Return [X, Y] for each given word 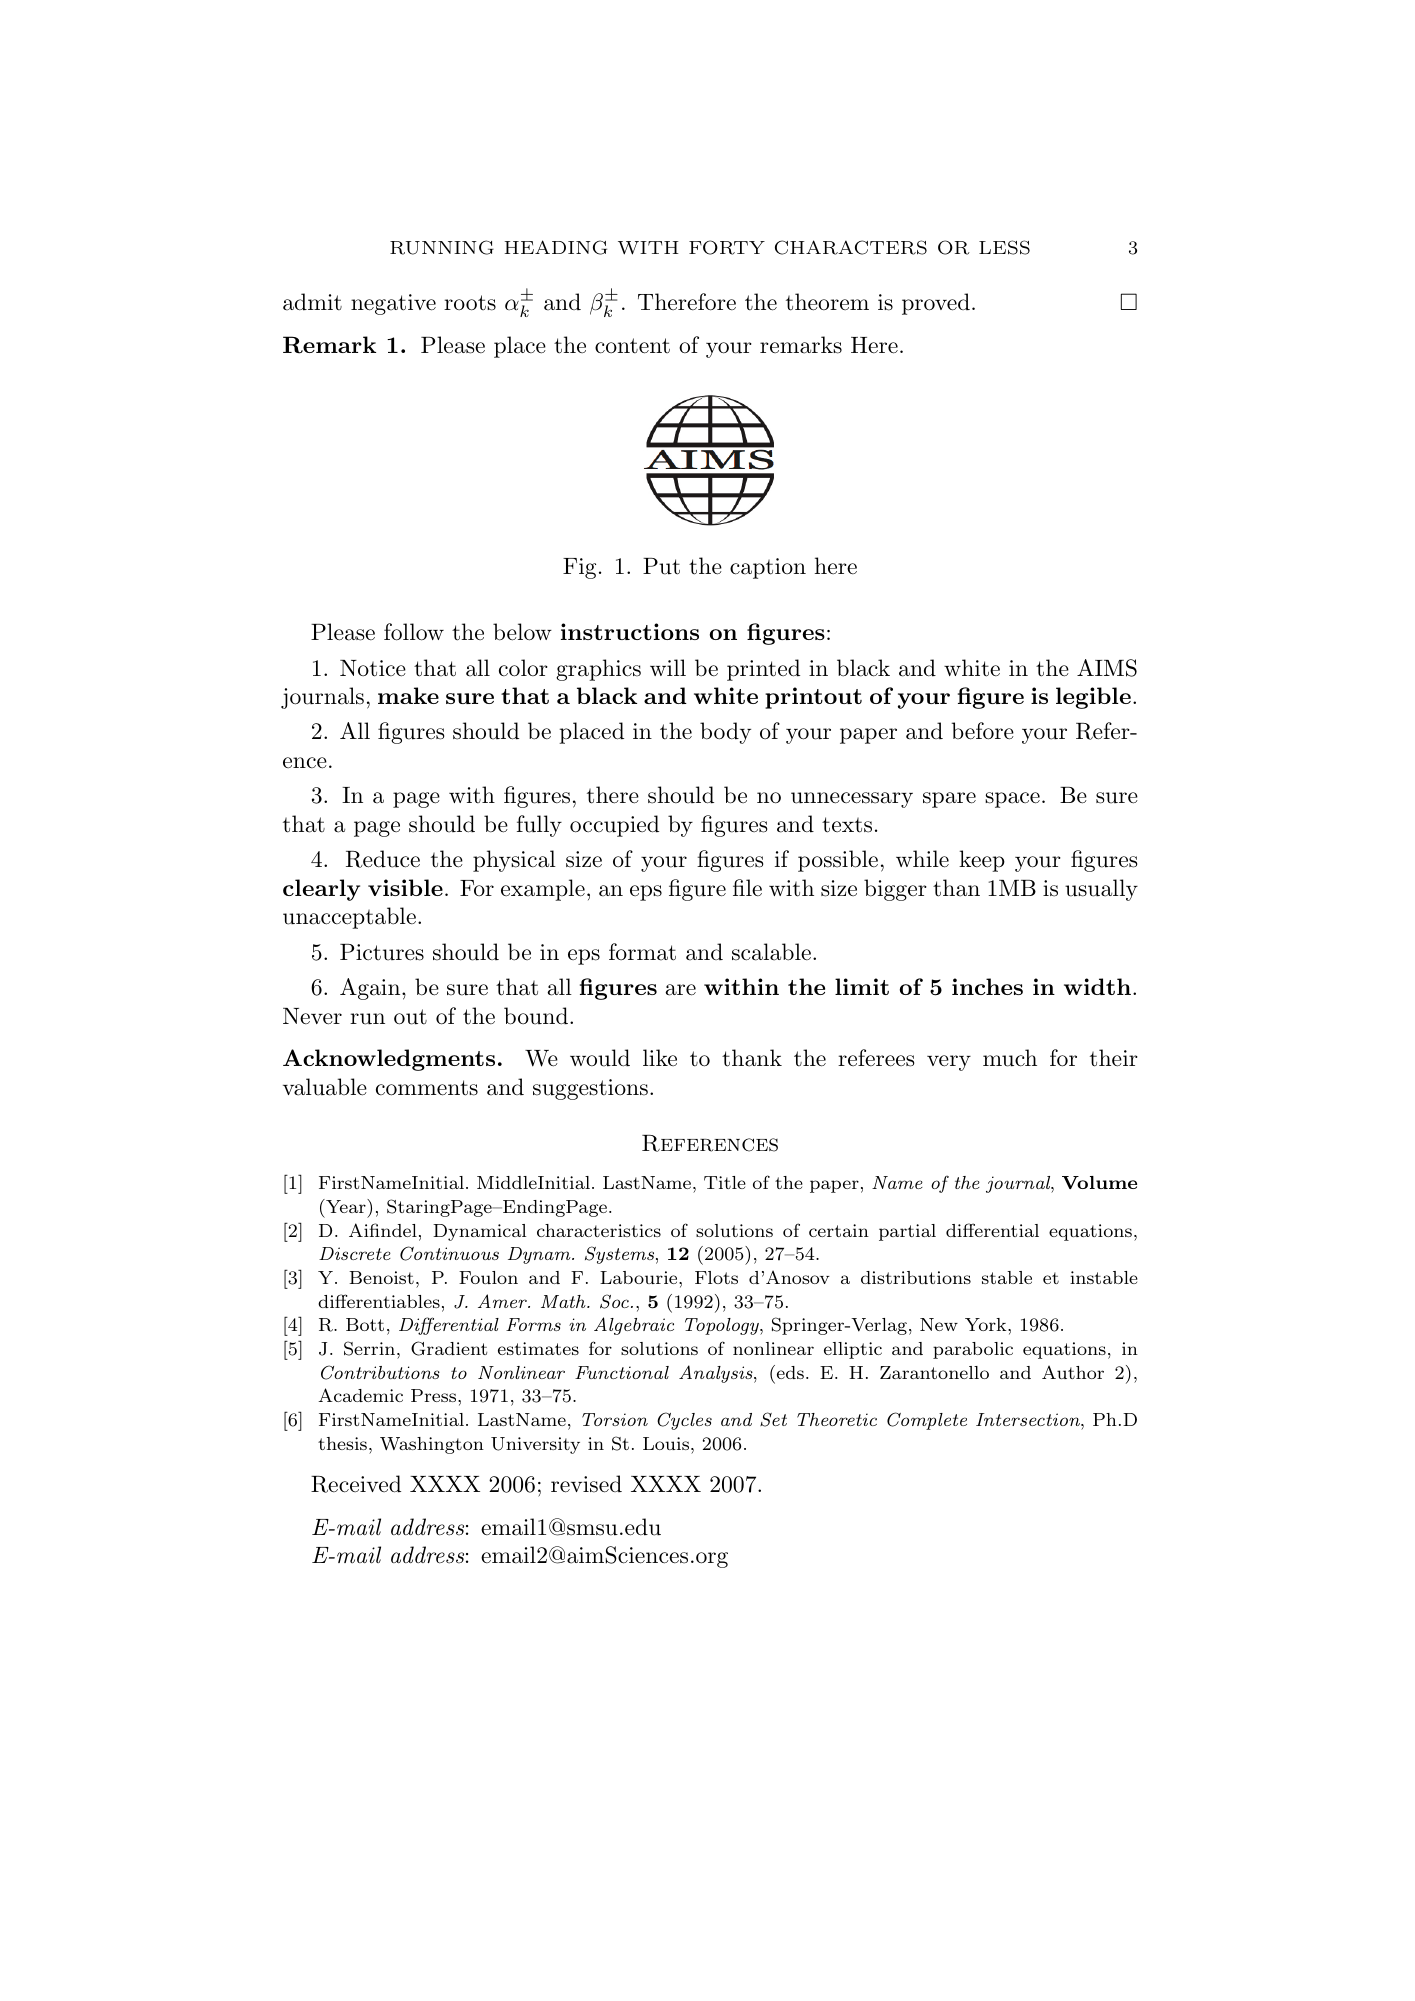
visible [405, 887]
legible [1093, 698]
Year [346, 1206]
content [632, 346]
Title [725, 1182]
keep [982, 861]
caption [768, 568]
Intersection [1029, 1419]
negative [393, 304]
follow [414, 632]
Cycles [684, 1421]
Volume [1099, 1182]
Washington [432, 1445]
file [747, 887]
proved [936, 304]
